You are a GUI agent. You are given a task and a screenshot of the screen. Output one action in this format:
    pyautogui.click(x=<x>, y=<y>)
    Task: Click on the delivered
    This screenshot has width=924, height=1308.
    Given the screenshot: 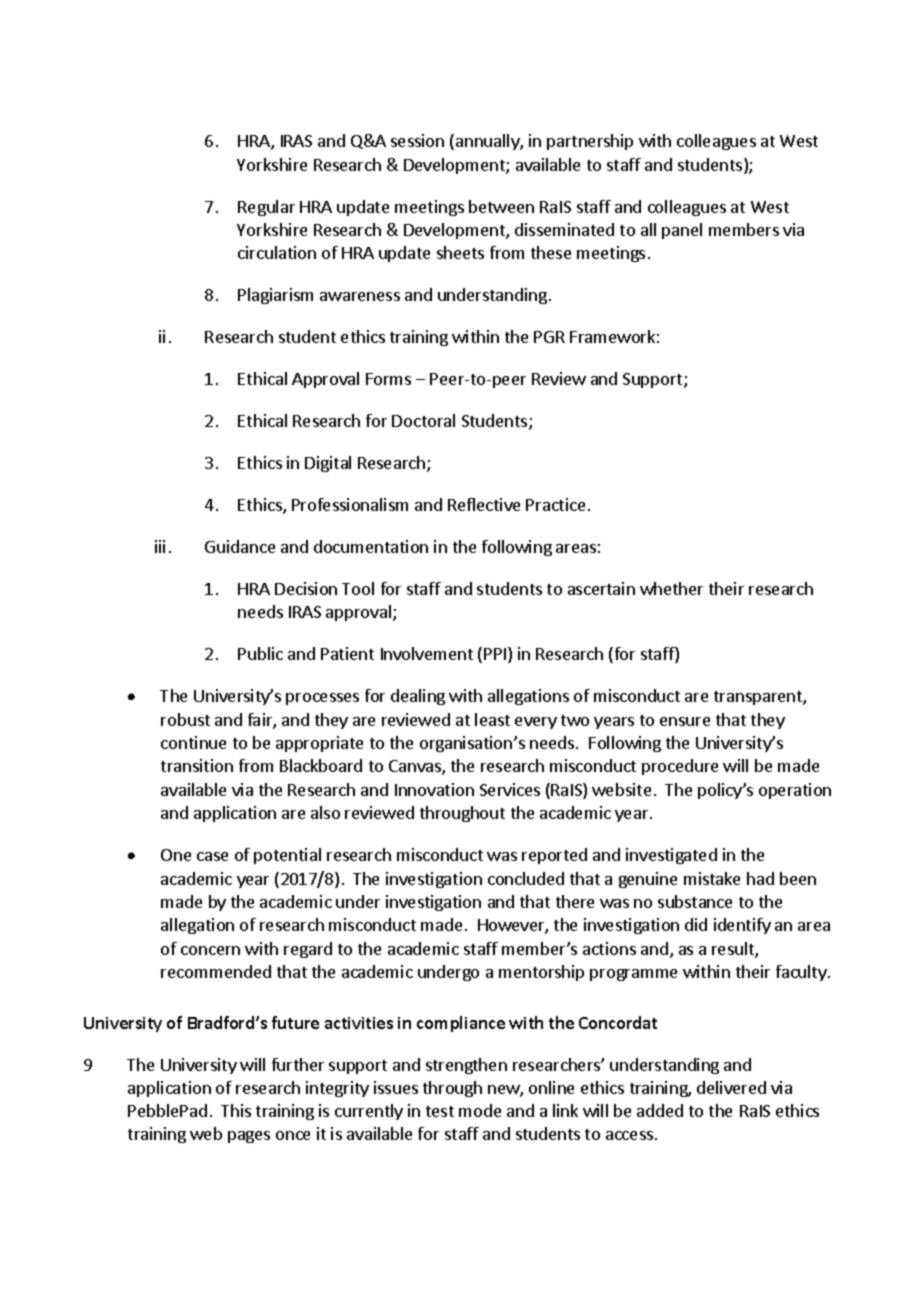 What is the action you would take?
    pyautogui.click(x=731, y=1087)
